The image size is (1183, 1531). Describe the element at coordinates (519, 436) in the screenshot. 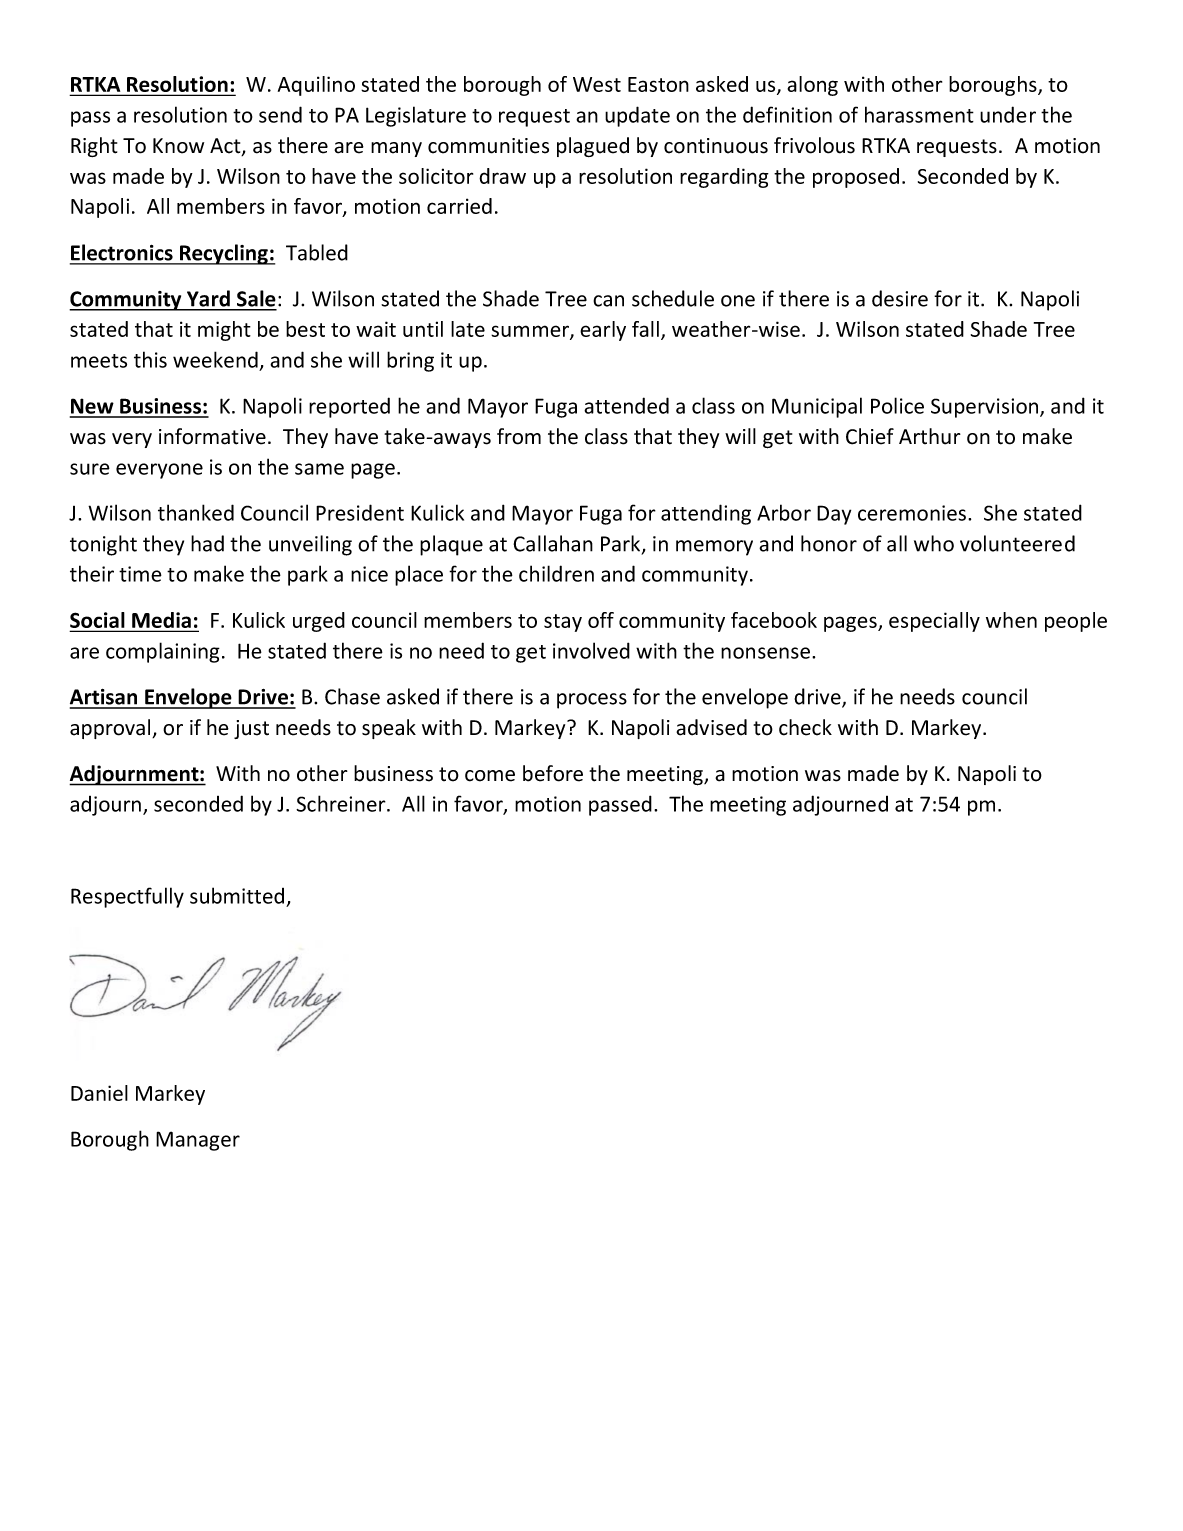

I see `from` at that location.
